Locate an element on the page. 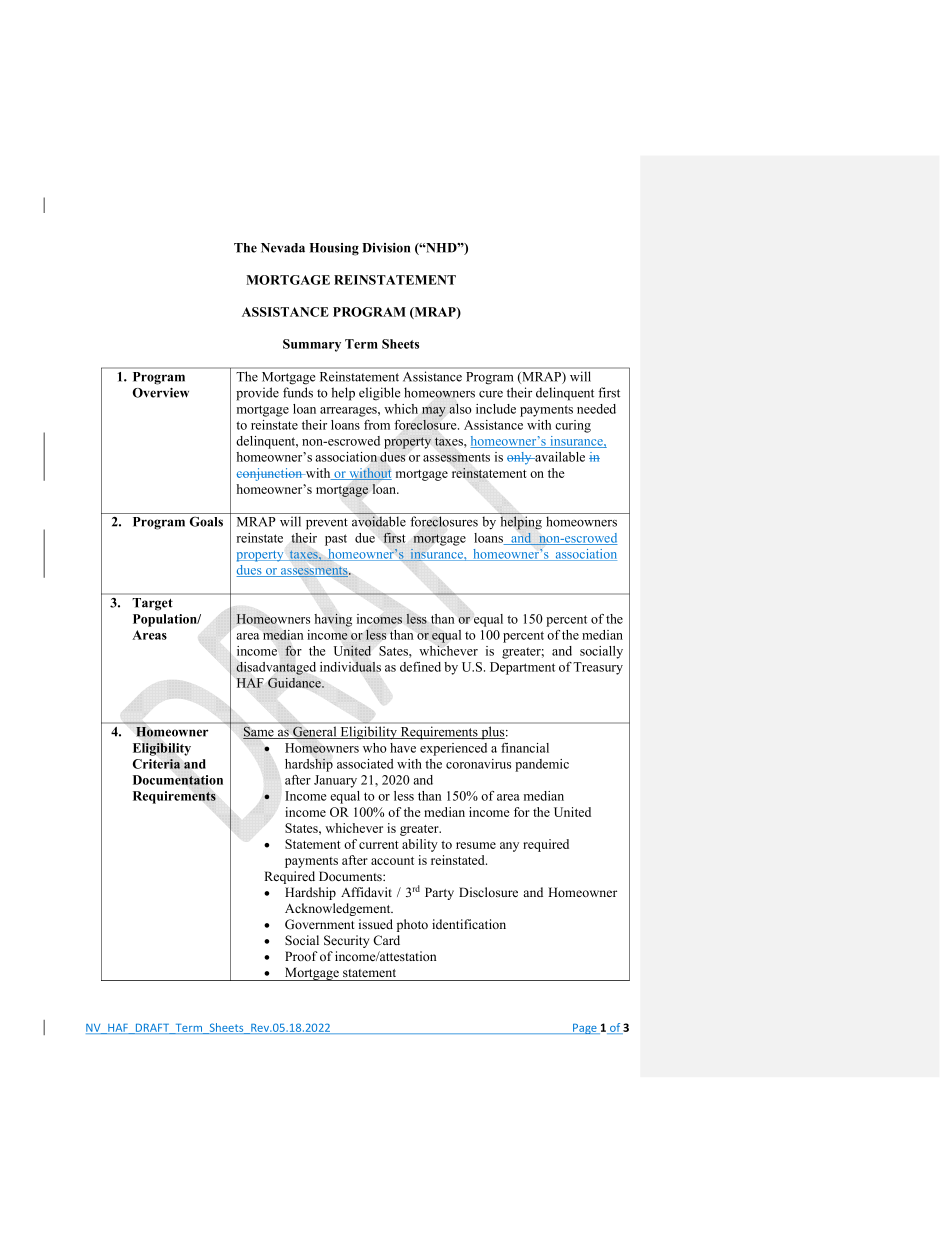 Image resolution: width=952 pixels, height=1233 pixels. financial is located at coordinates (525, 748).
